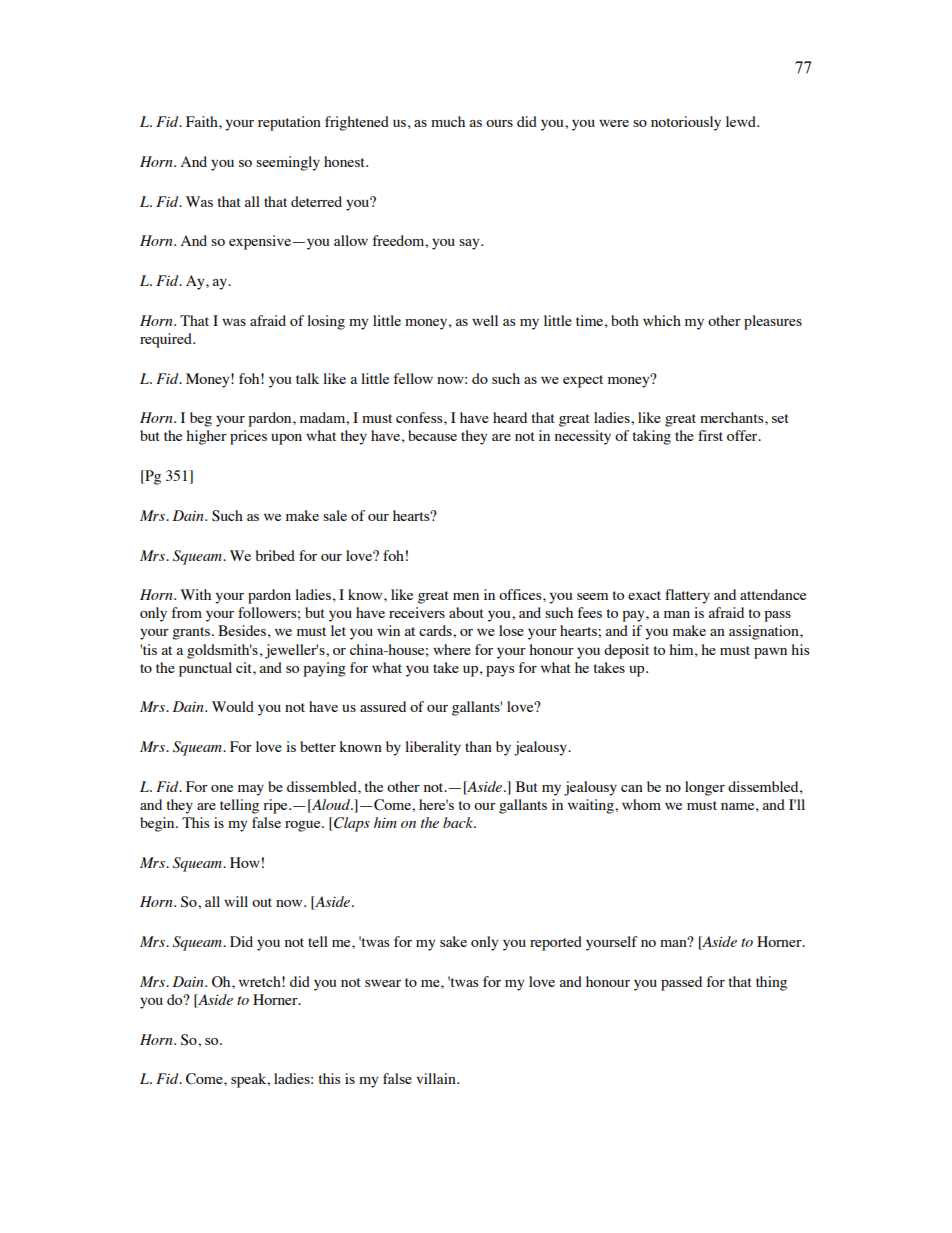 Image resolution: width=952 pixels, height=1233 pixels. What do you see at coordinates (710, 435) in the screenshot?
I see `first` at bounding box center [710, 435].
